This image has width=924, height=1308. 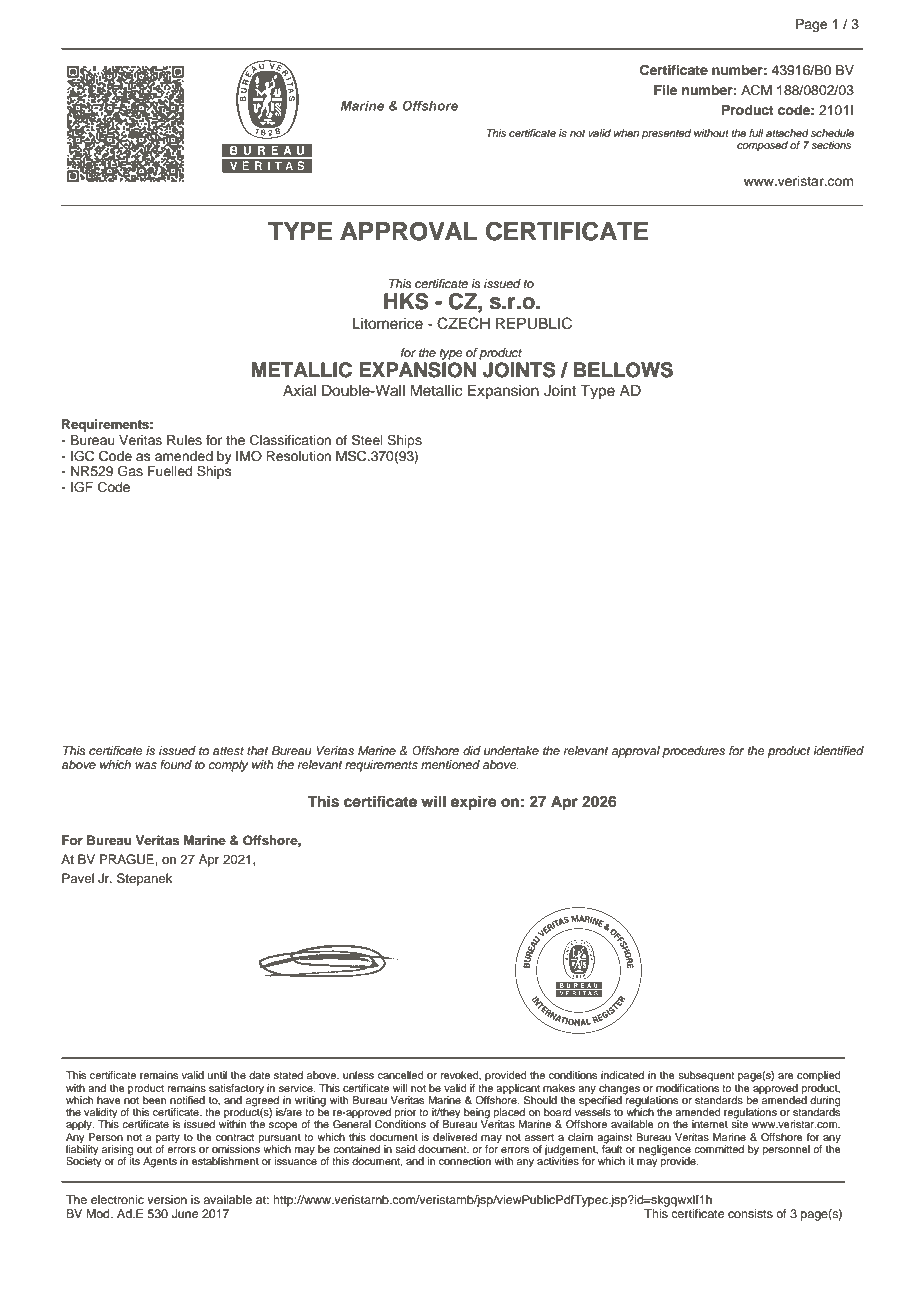 I want to click on connection, so click(x=465, y=1161).
